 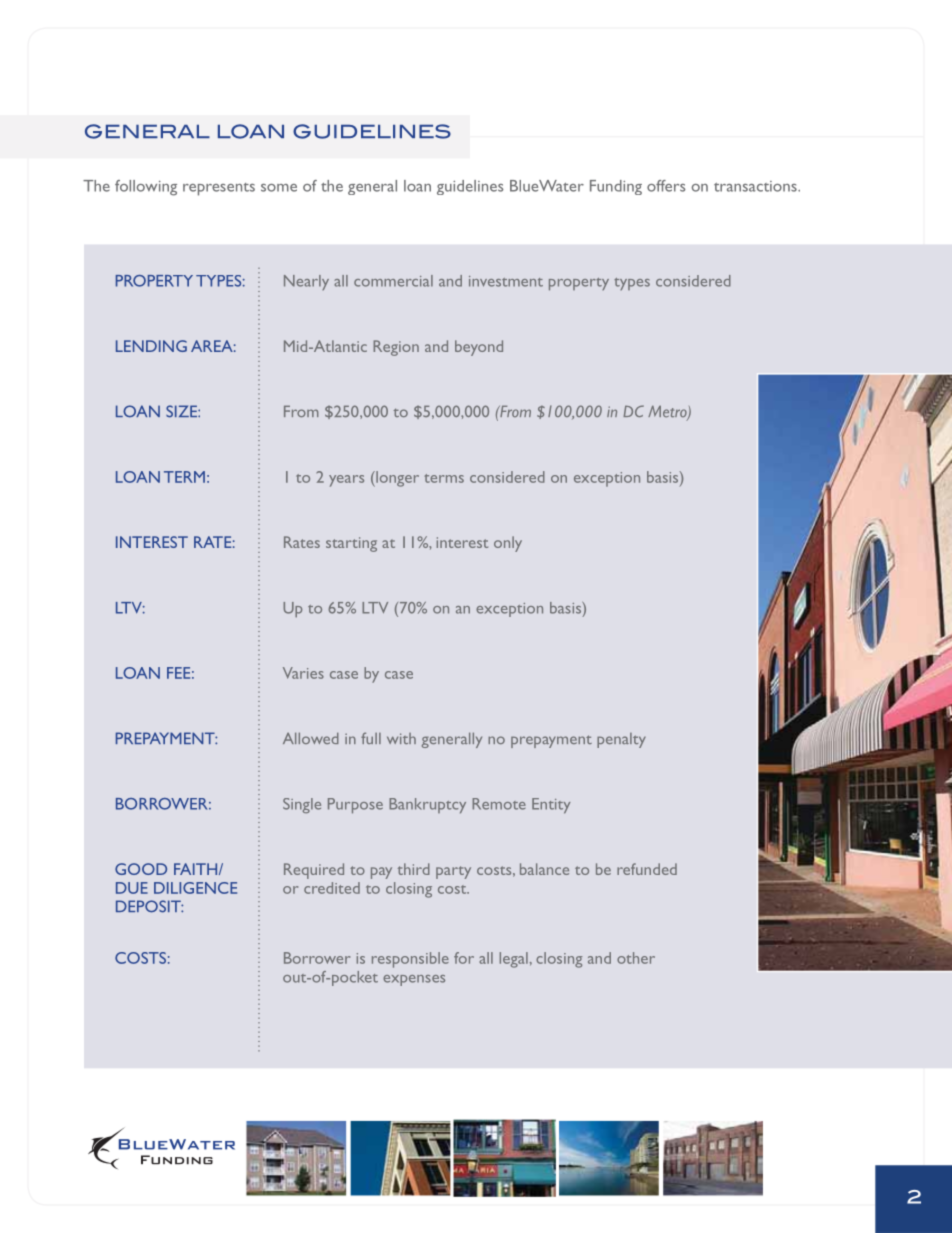 I want to click on responsible, so click(x=410, y=960).
